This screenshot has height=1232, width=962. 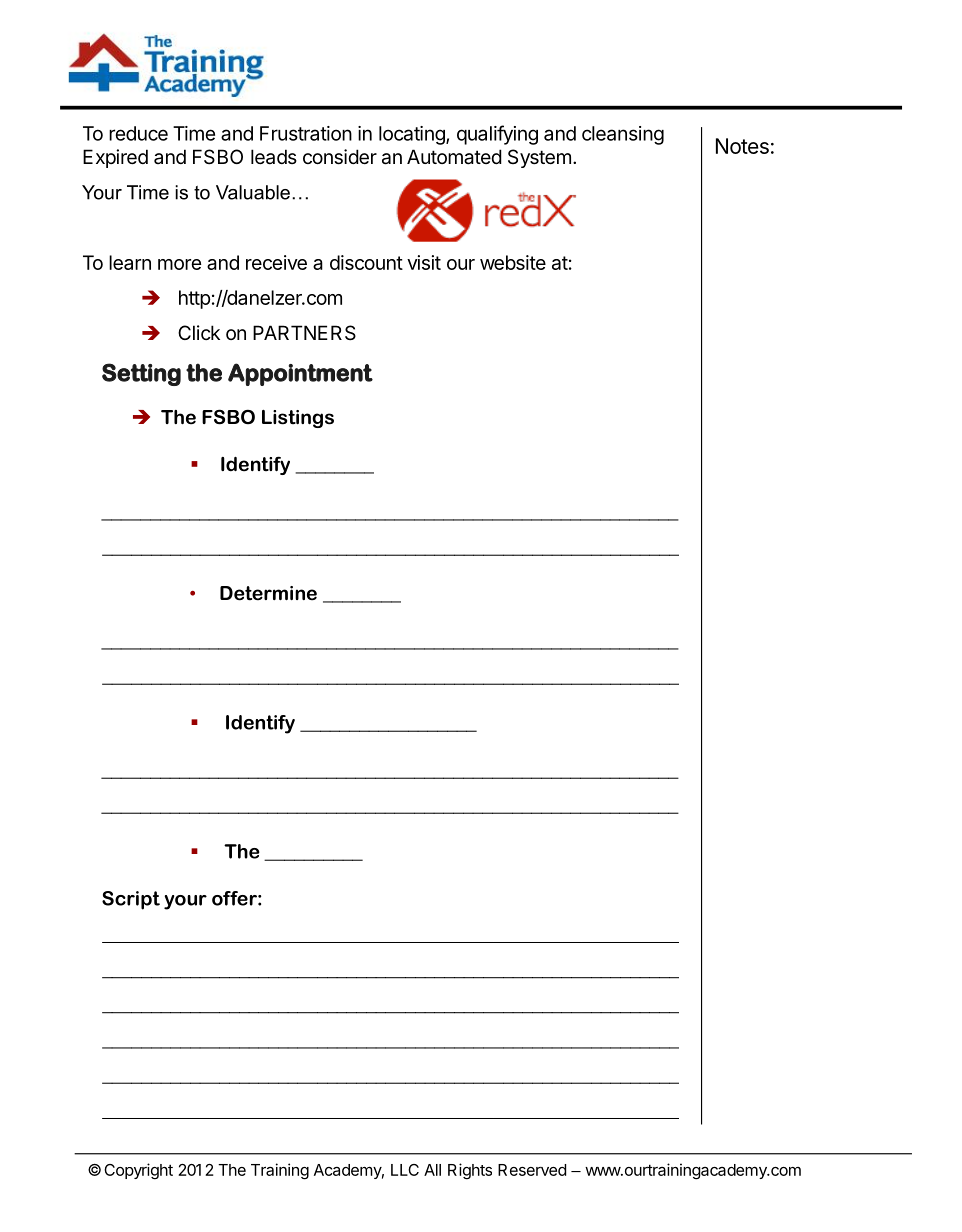 I want to click on Automated, so click(x=454, y=157).
